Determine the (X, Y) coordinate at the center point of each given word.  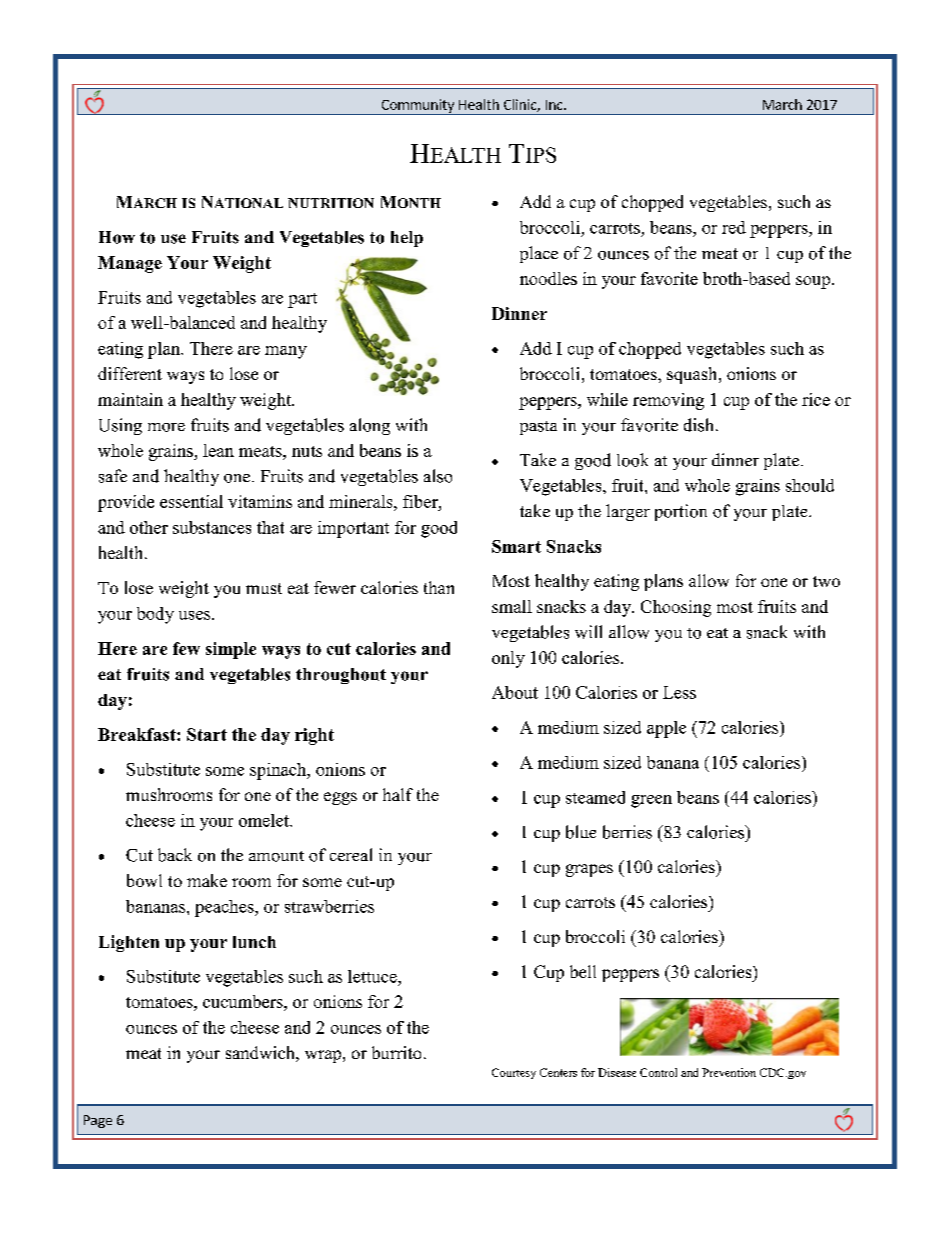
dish (700, 425)
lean (218, 450)
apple (666, 729)
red (734, 227)
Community (417, 107)
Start (207, 734)
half (398, 794)
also (438, 476)
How (117, 237)
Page (98, 1121)
